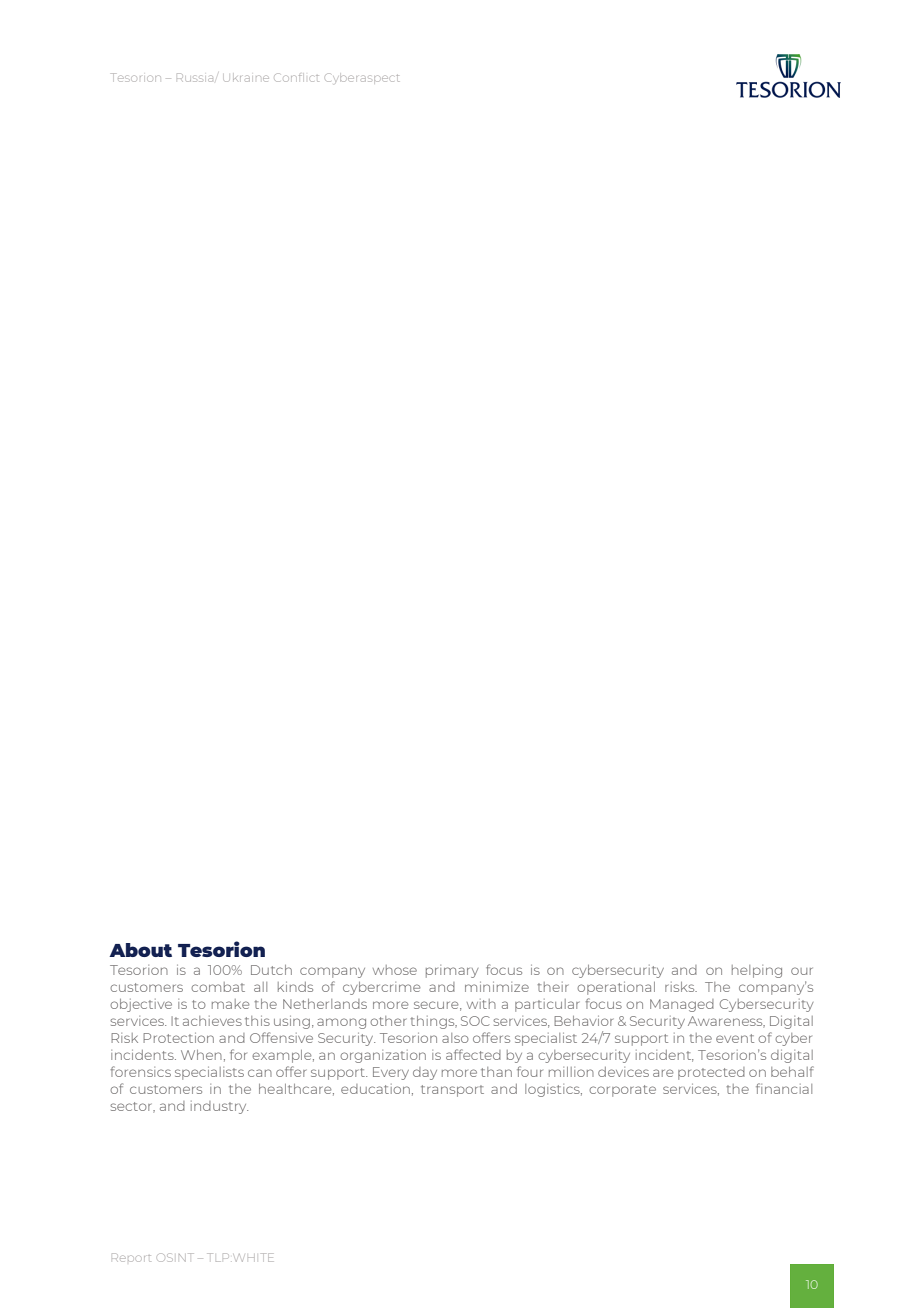 The image size is (924, 1308). What do you see at coordinates (616, 988) in the page?
I see `operational` at bounding box center [616, 988].
